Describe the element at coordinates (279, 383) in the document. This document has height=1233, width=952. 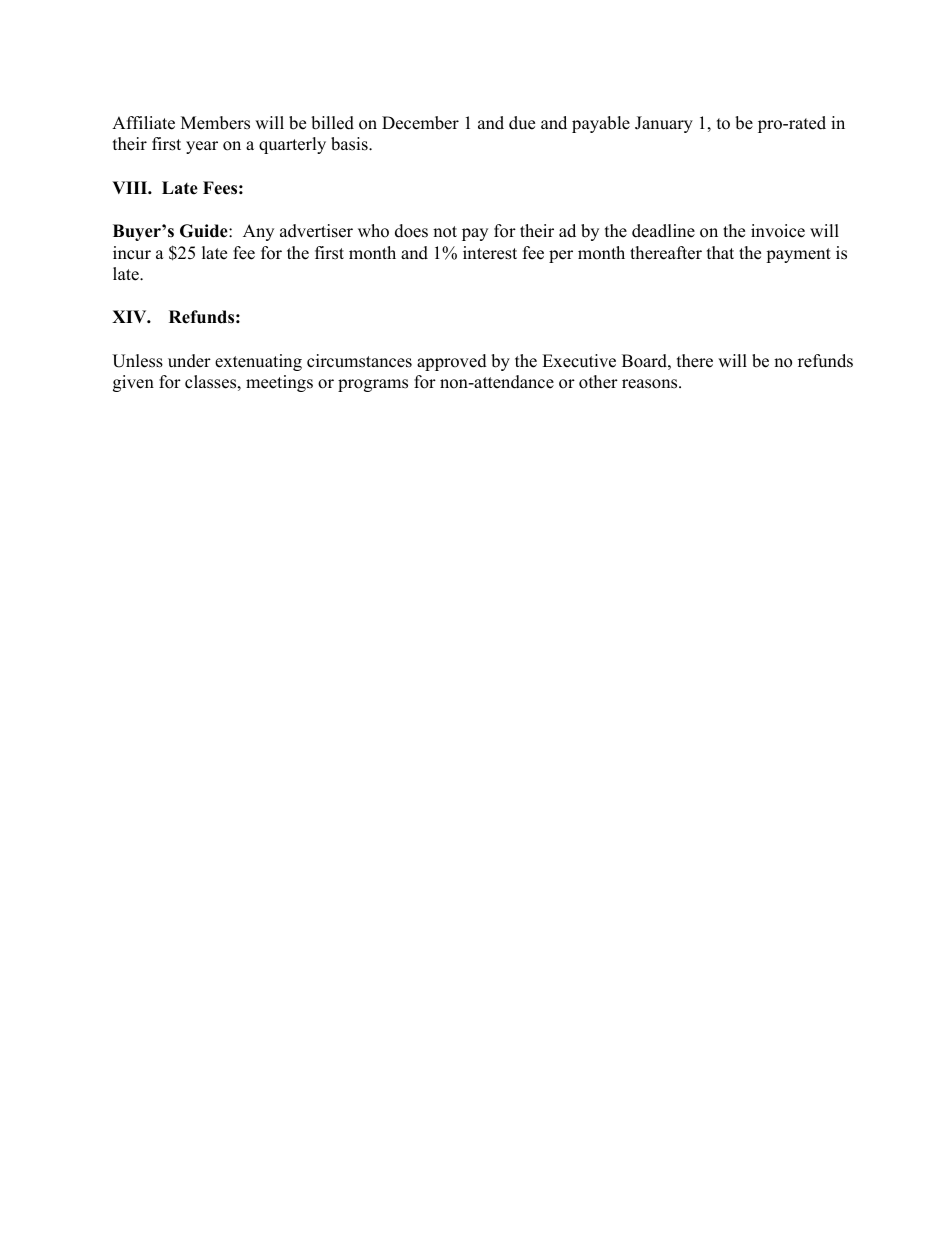
I see `meetings` at that location.
